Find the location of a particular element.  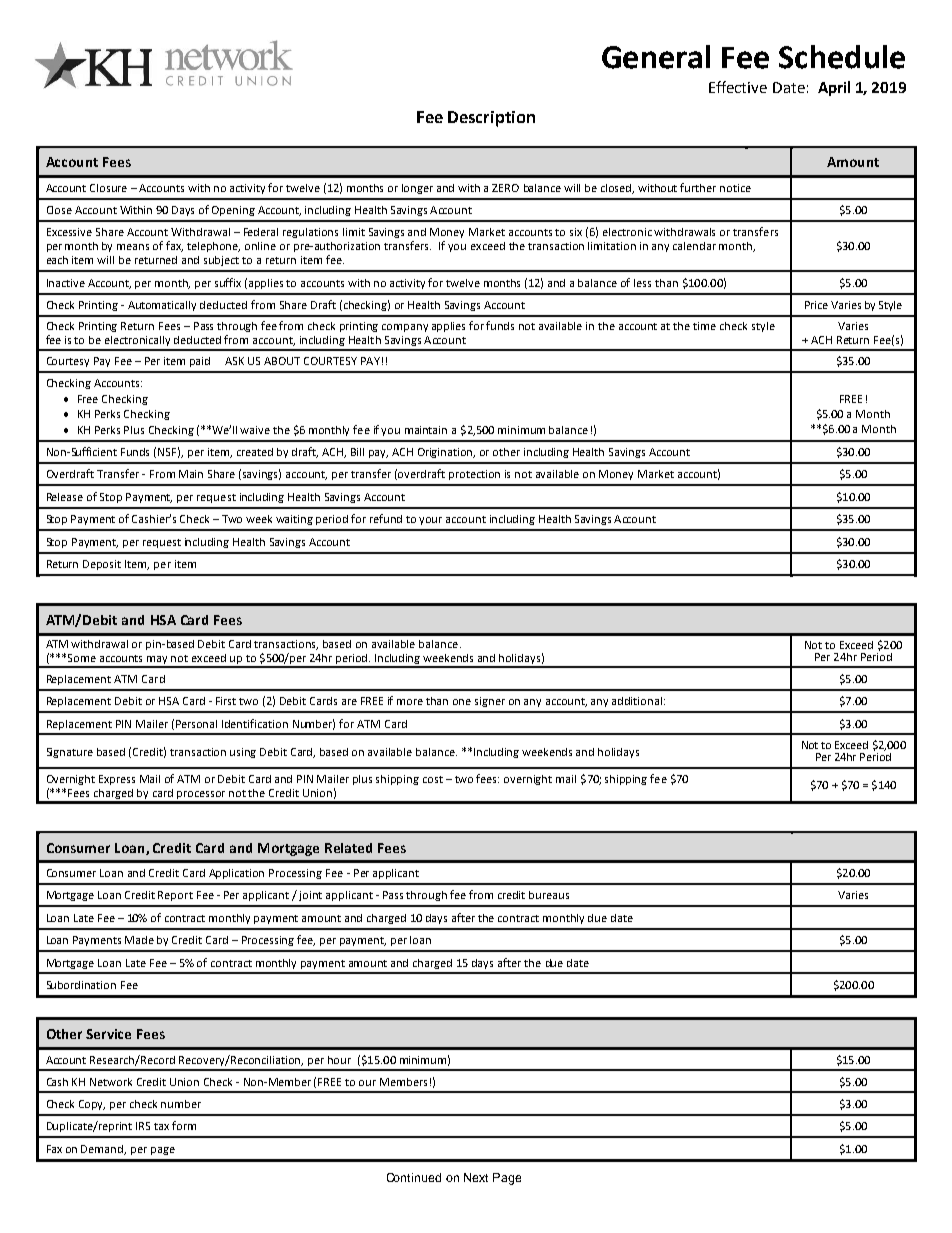

tax is located at coordinates (161, 1126).
